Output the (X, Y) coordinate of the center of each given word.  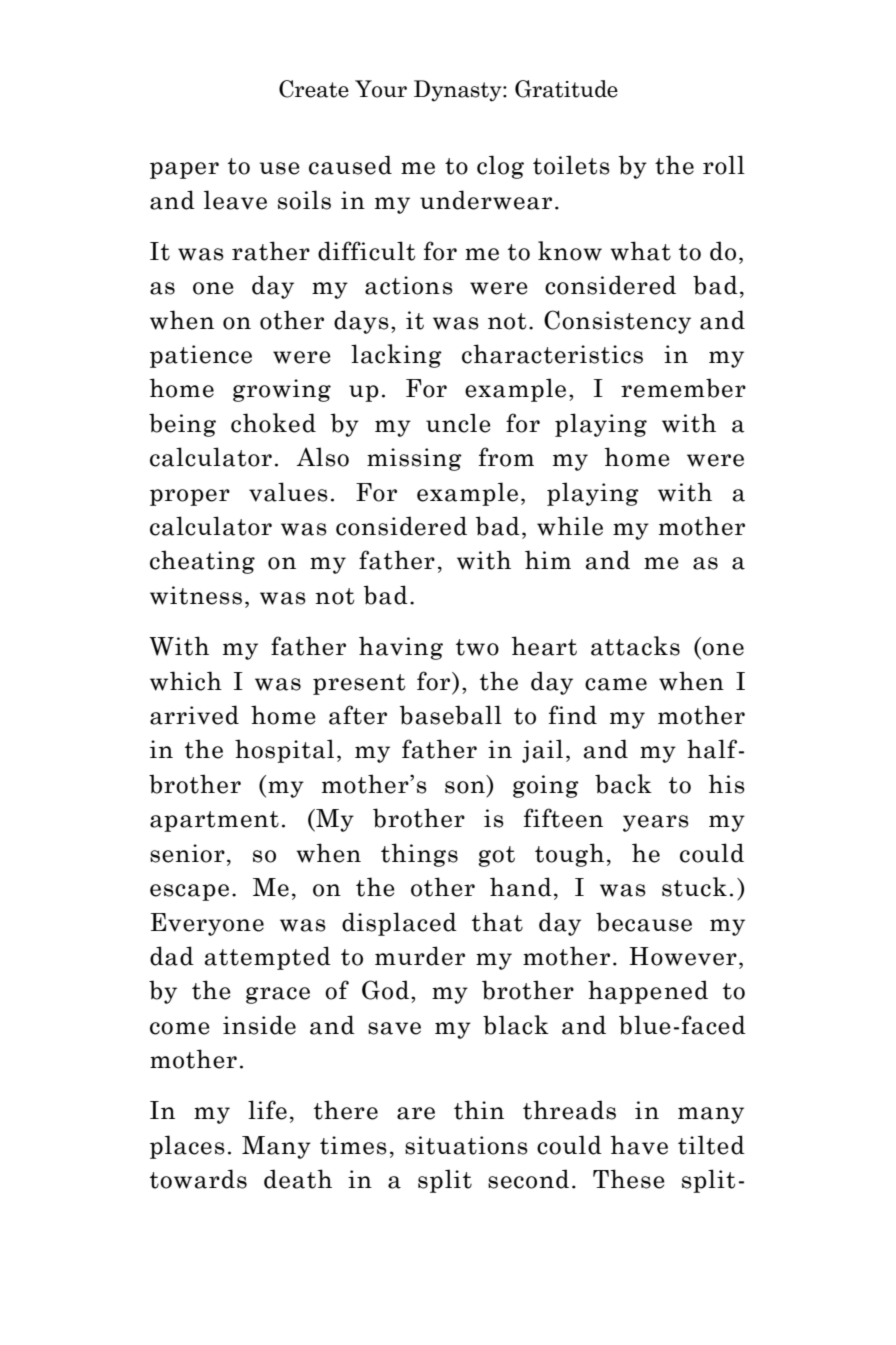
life (267, 1110)
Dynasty (459, 91)
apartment (214, 821)
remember (683, 388)
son (465, 787)
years (656, 823)
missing (414, 459)
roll (724, 165)
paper (184, 170)
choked (273, 423)
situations (466, 1145)
